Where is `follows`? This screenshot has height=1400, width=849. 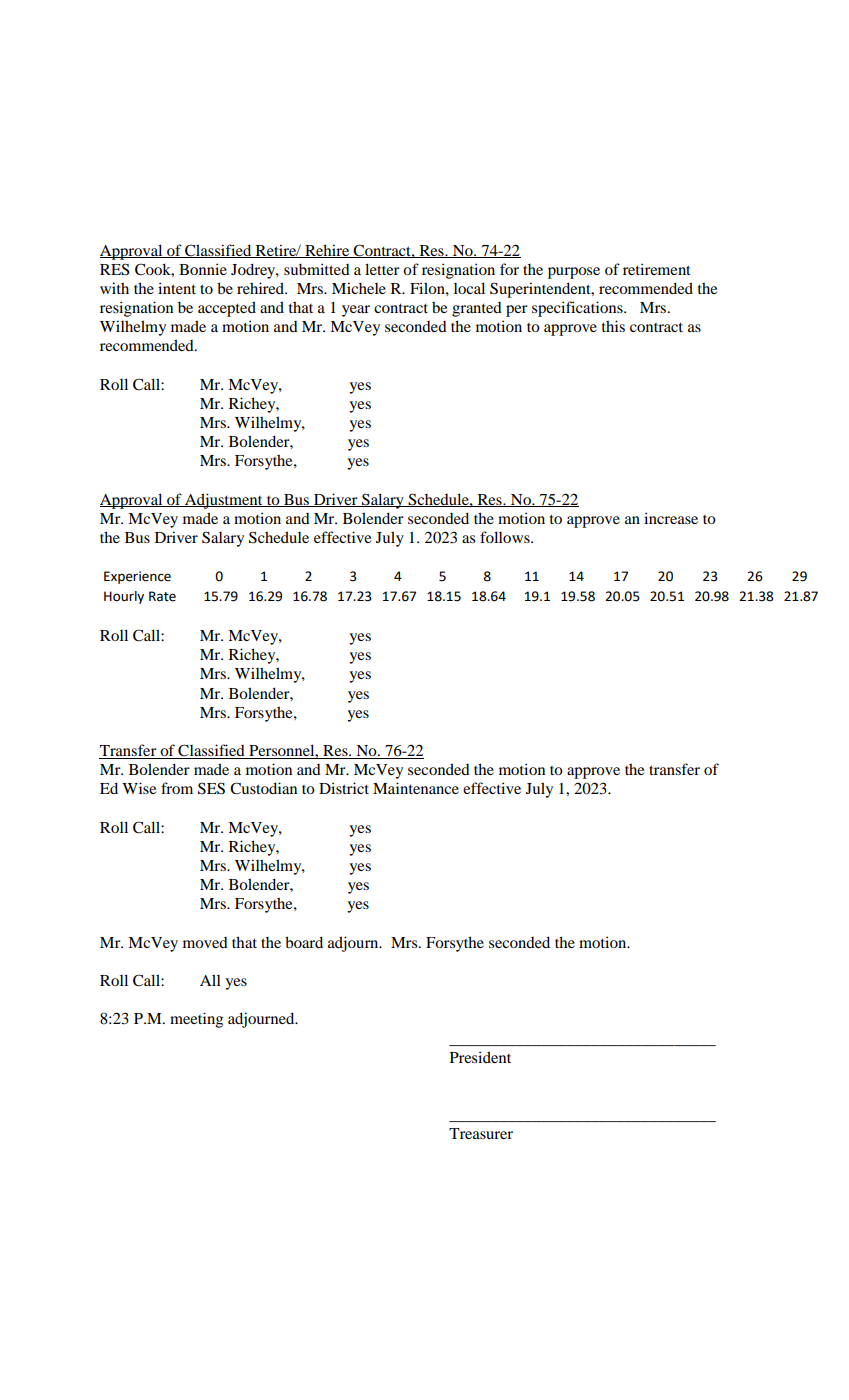
follows is located at coordinates (506, 537).
